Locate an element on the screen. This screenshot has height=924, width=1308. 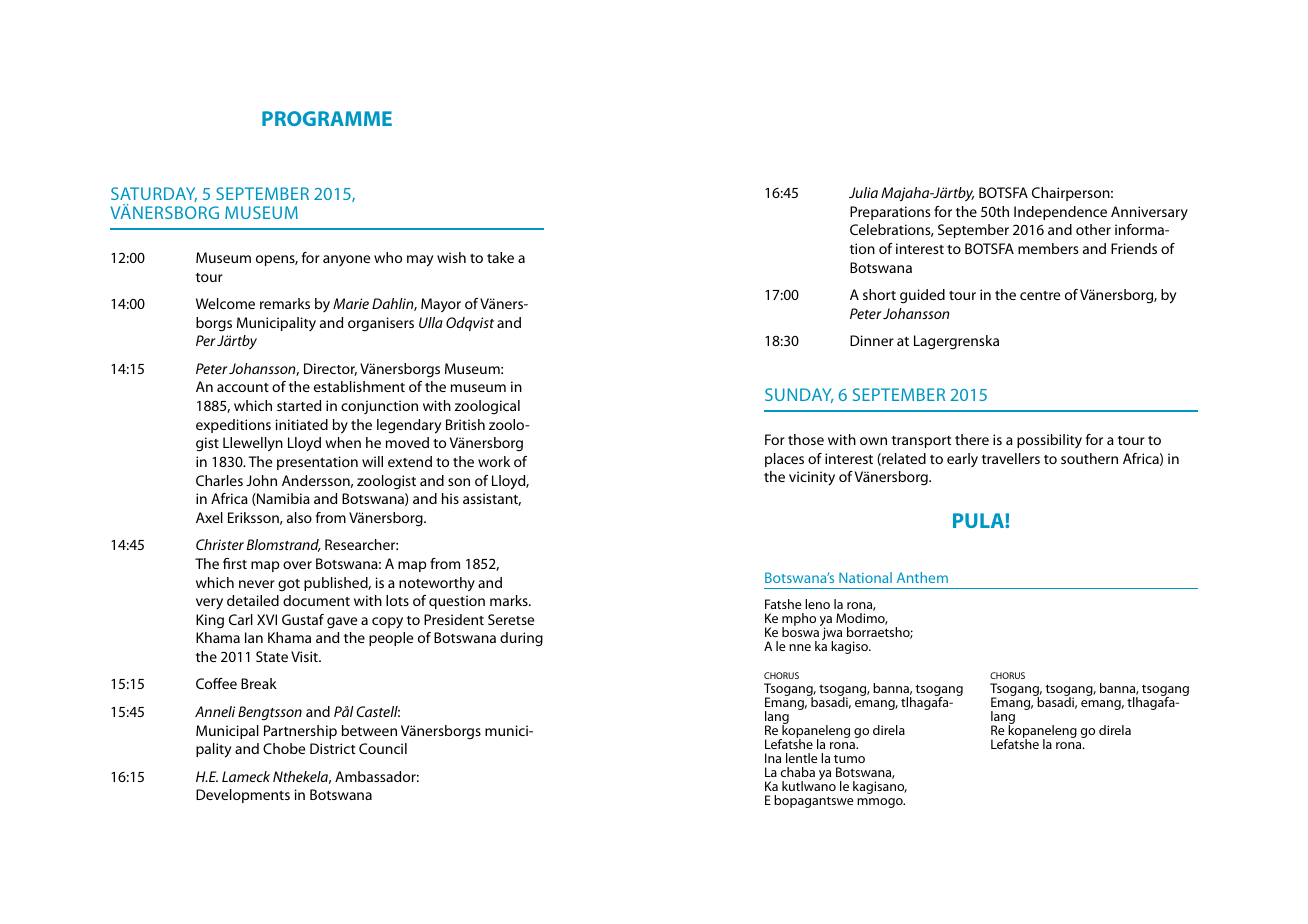
possibility is located at coordinates (1049, 441).
